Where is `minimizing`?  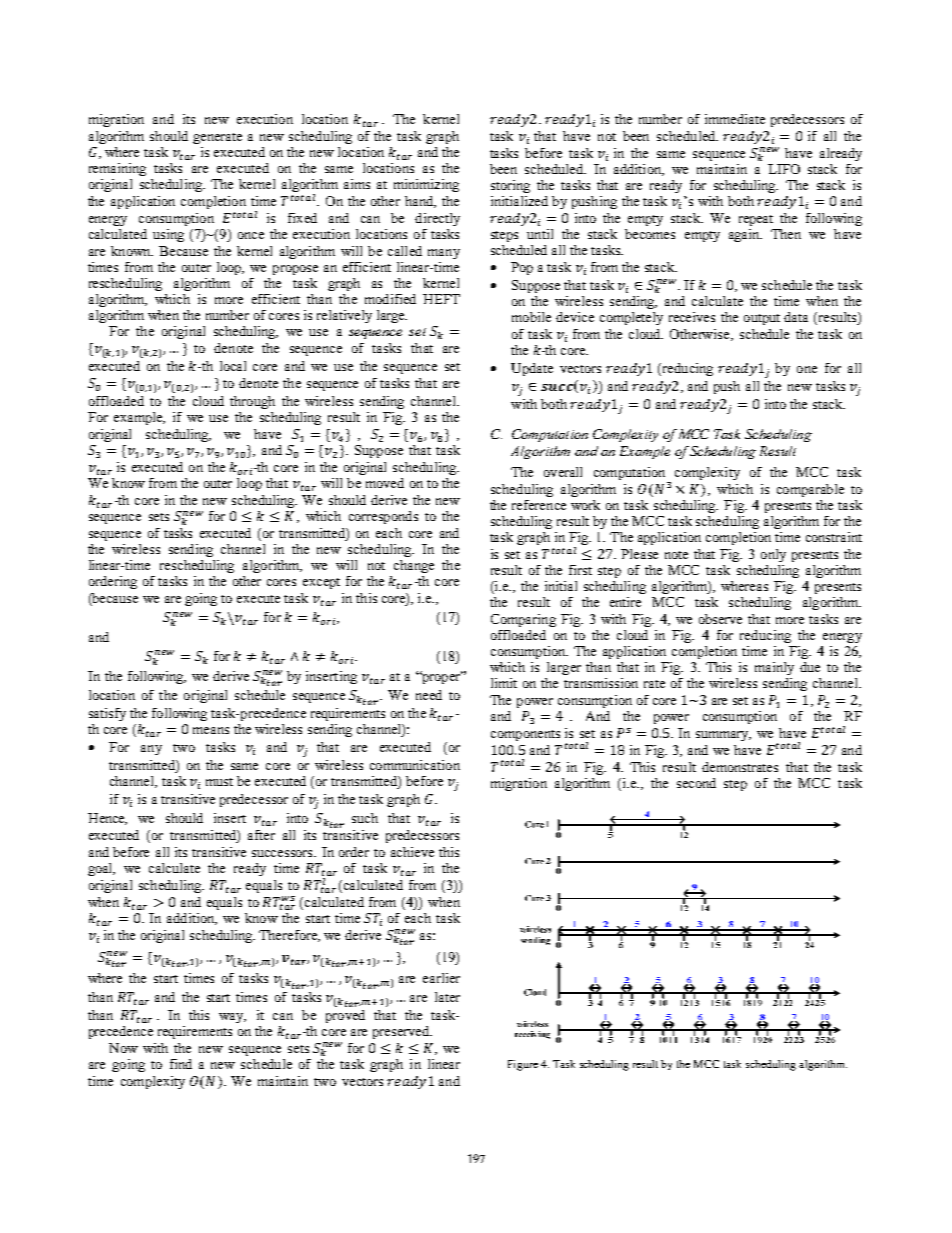
minimizing is located at coordinates (426, 185).
